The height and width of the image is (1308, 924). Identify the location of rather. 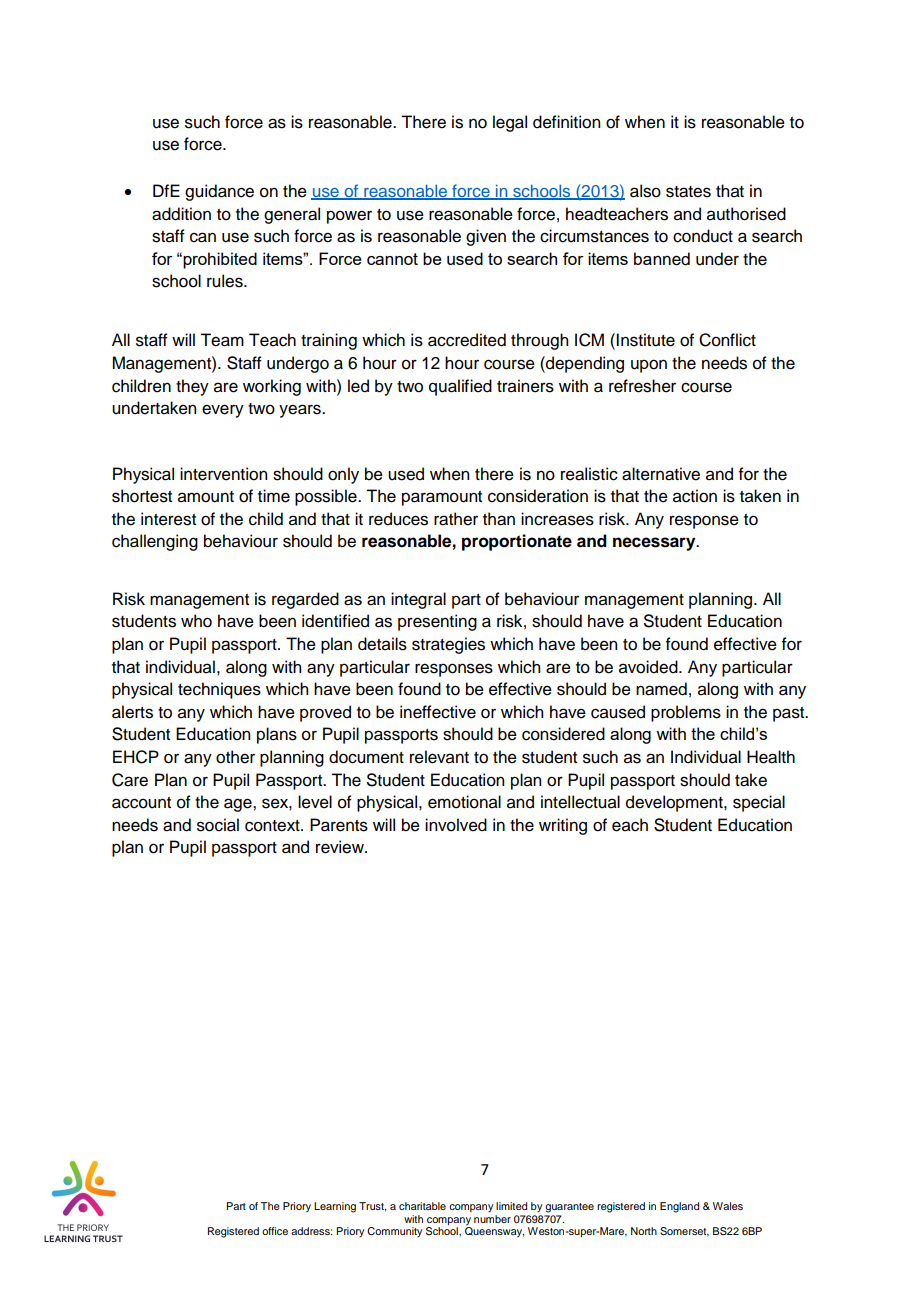
(456, 519).
